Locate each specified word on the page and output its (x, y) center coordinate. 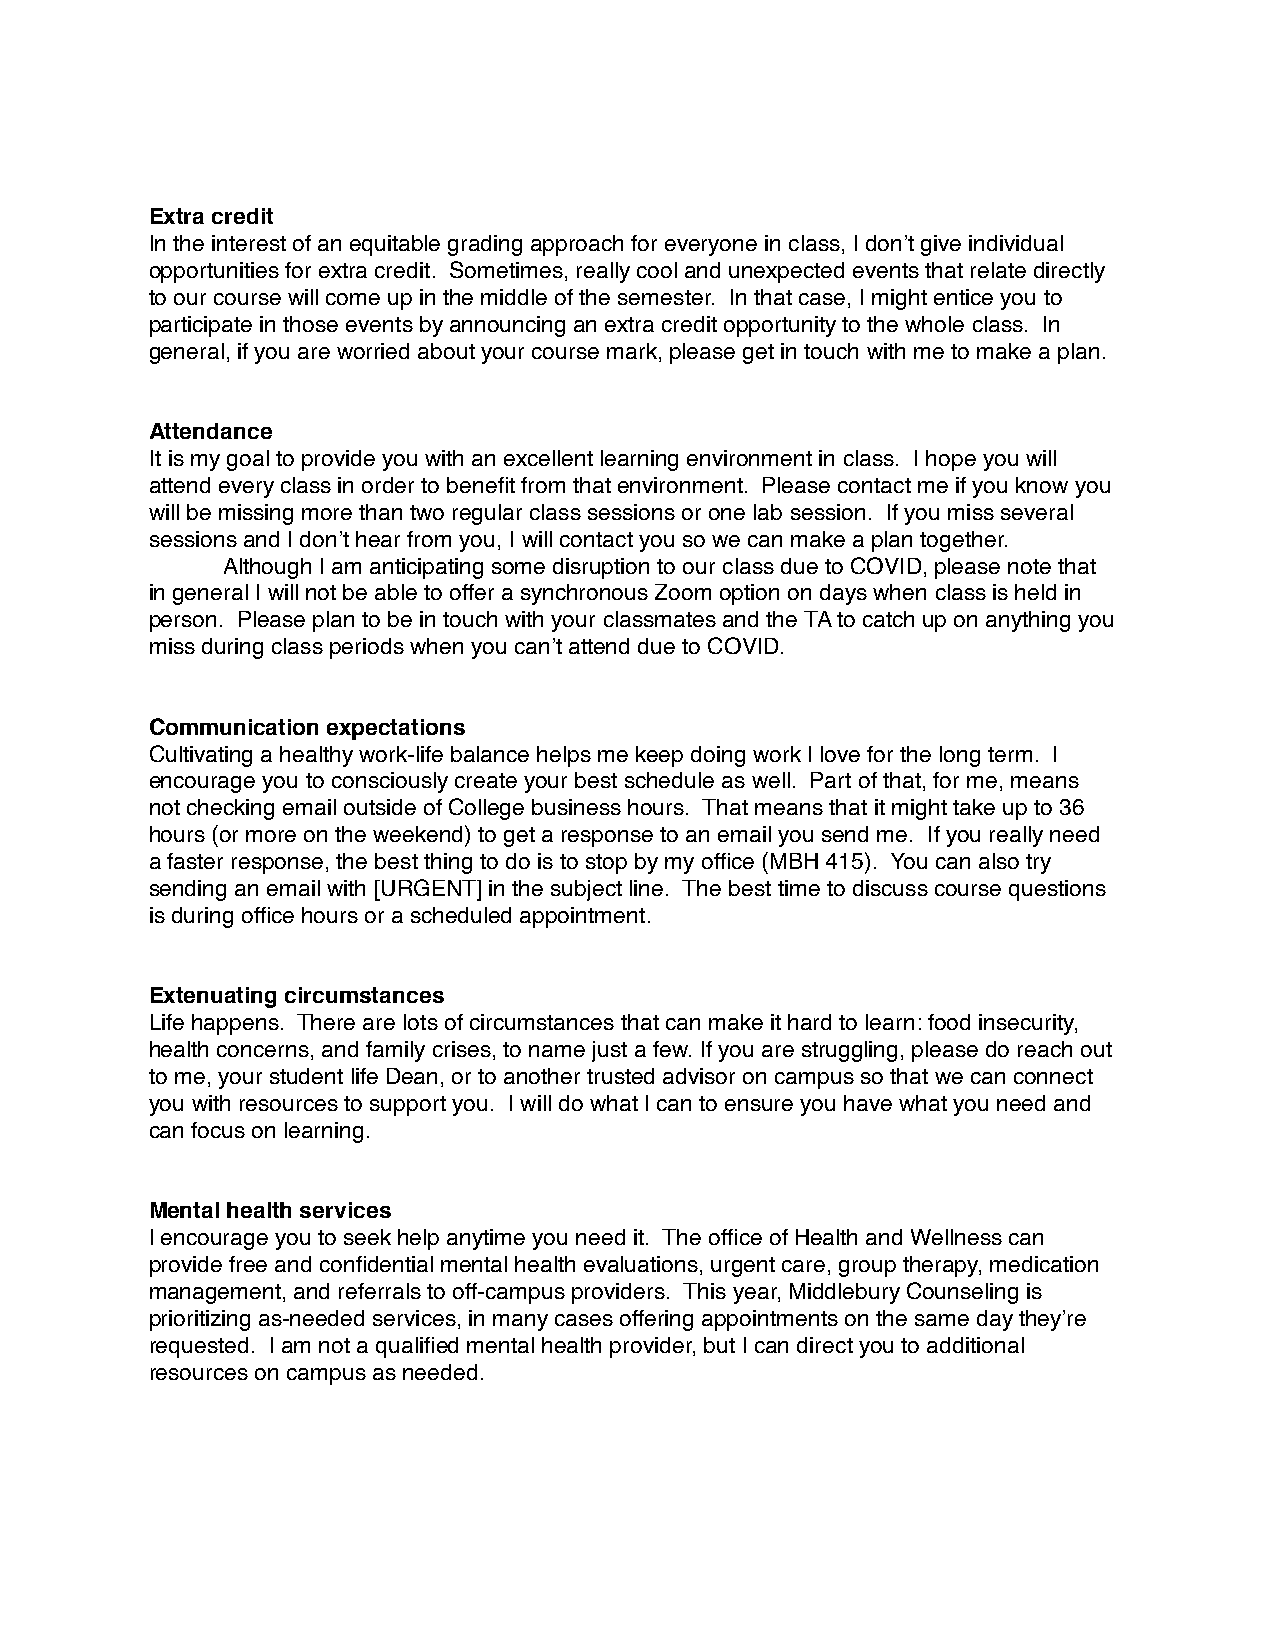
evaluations (641, 1264)
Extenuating (213, 997)
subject (586, 890)
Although (267, 568)
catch (888, 619)
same (942, 1320)
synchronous (584, 594)
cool (657, 270)
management (215, 1294)
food (949, 1022)
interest (249, 243)
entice (963, 297)
